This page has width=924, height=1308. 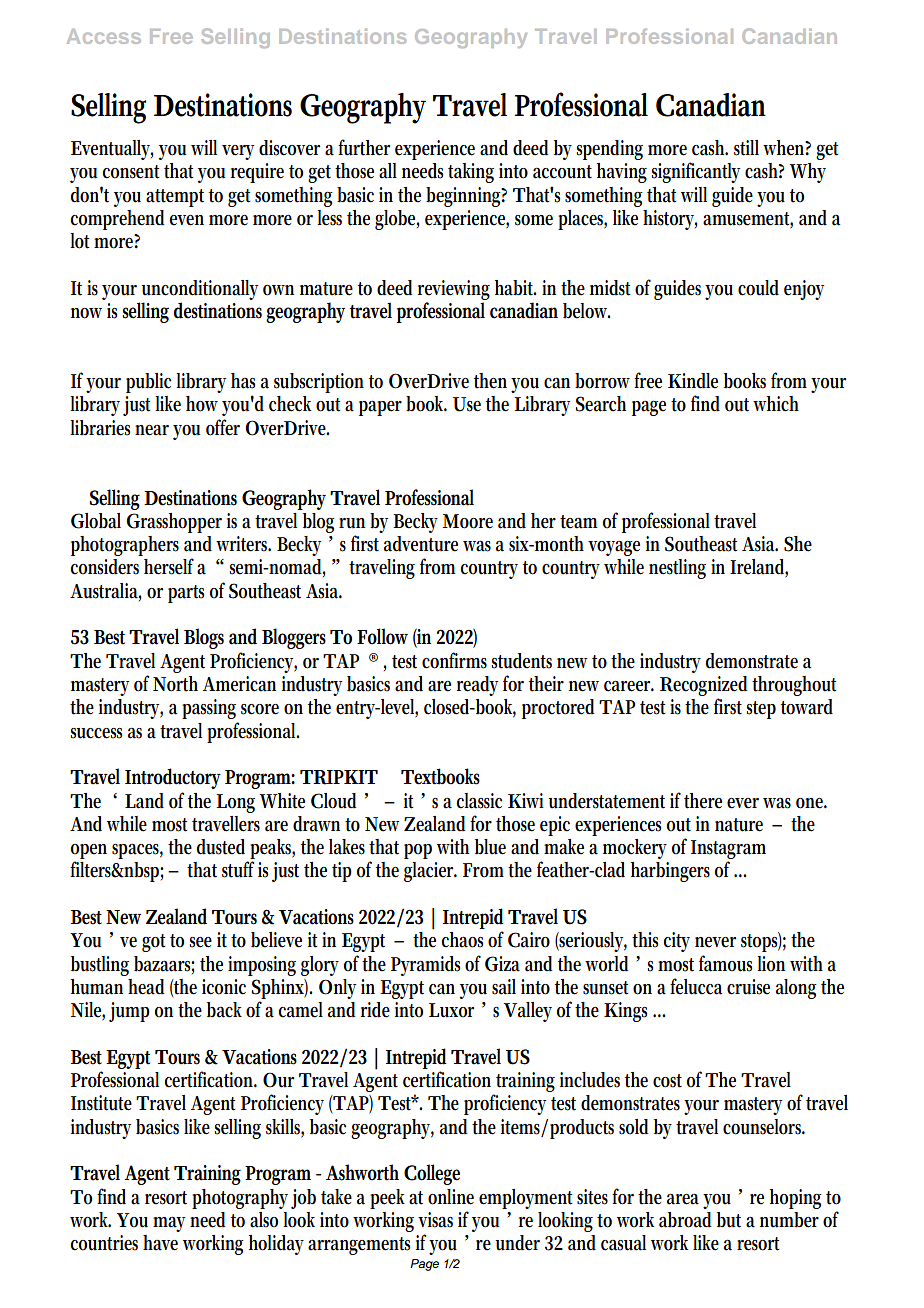 I want to click on further, so click(x=364, y=147).
